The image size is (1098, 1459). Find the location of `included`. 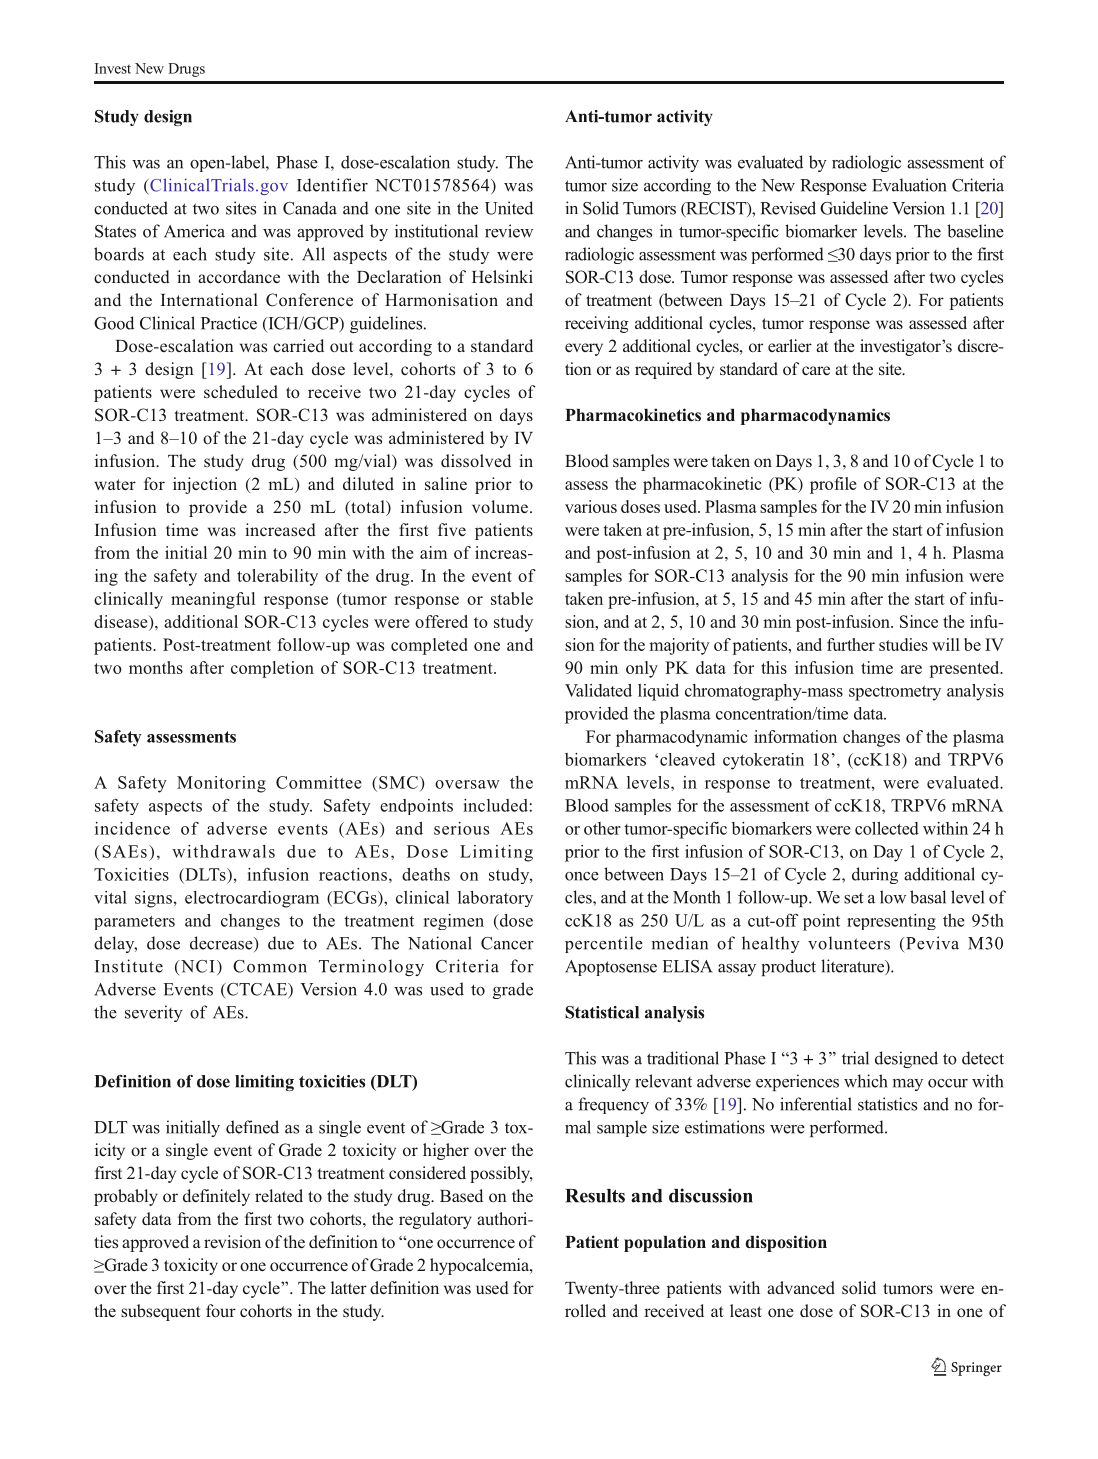

included is located at coordinates (495, 805).
